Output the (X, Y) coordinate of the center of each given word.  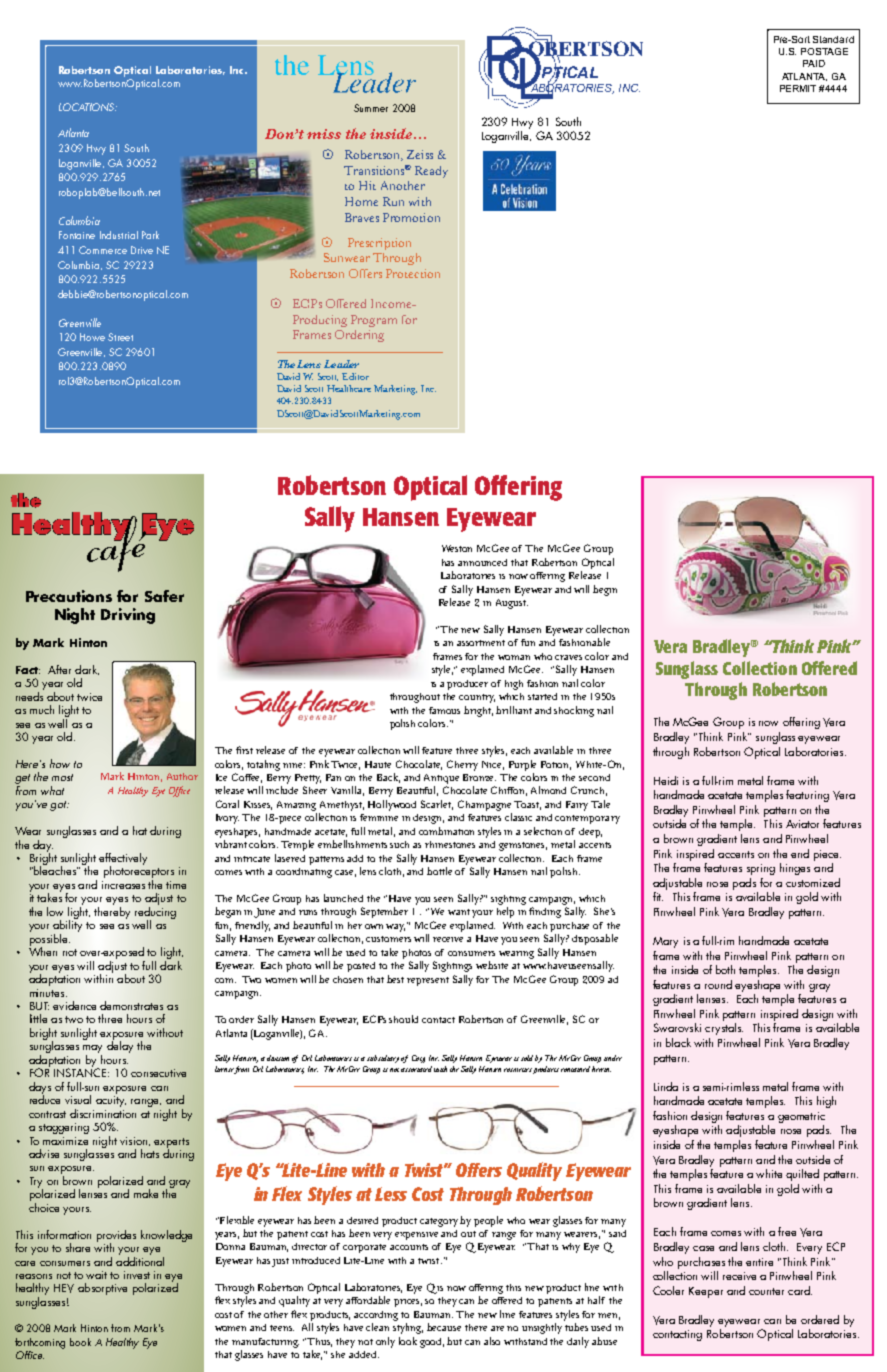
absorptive (102, 1289)
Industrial (119, 235)
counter (766, 1291)
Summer (371, 108)
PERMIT (798, 88)
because (444, 1327)
